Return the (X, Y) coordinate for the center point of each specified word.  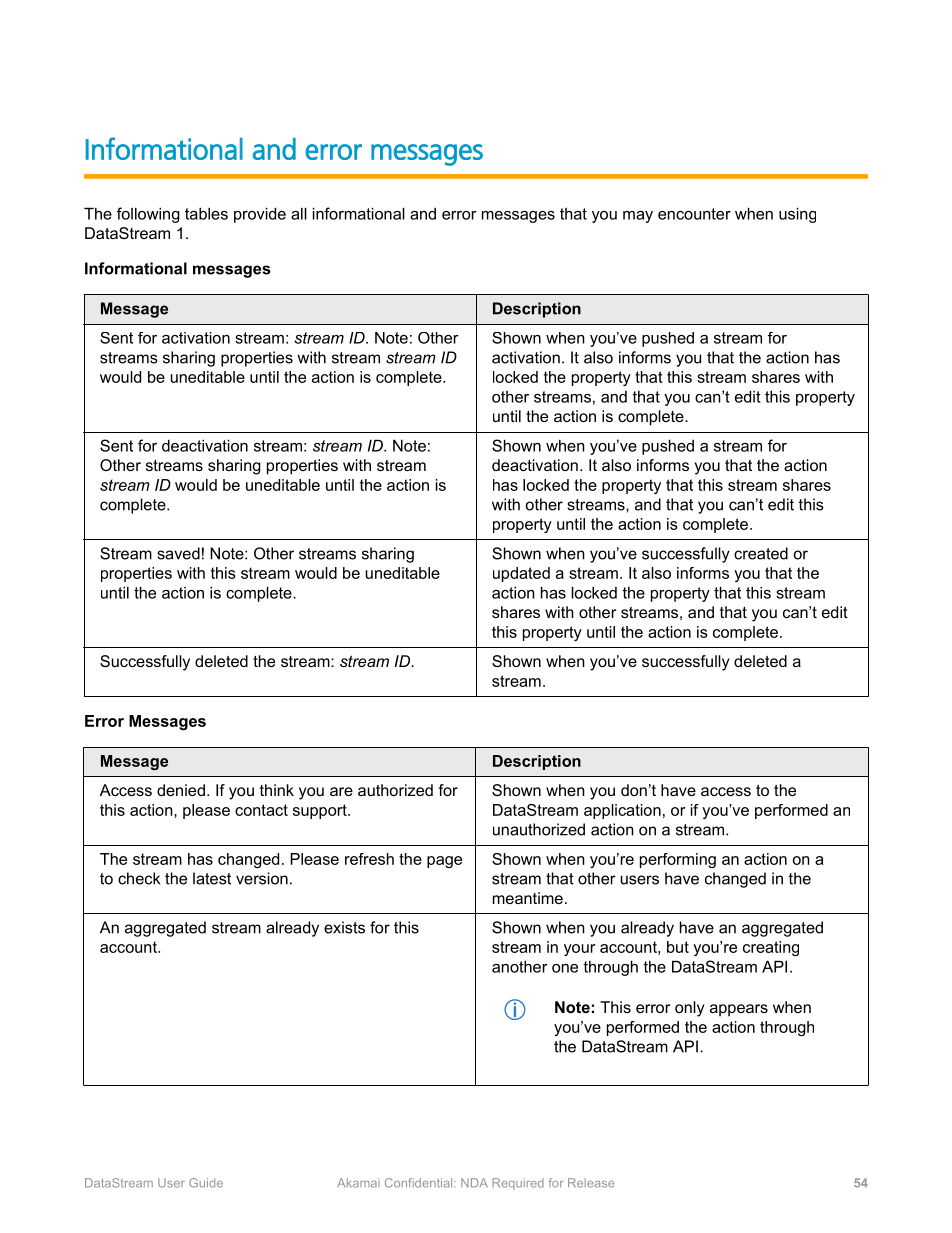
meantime (528, 898)
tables (206, 213)
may (638, 217)
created (761, 553)
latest (212, 878)
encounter (694, 214)
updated (521, 574)
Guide (206, 1183)
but (678, 947)
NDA (474, 1183)
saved (178, 553)
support (321, 811)
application (622, 811)
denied (181, 790)
